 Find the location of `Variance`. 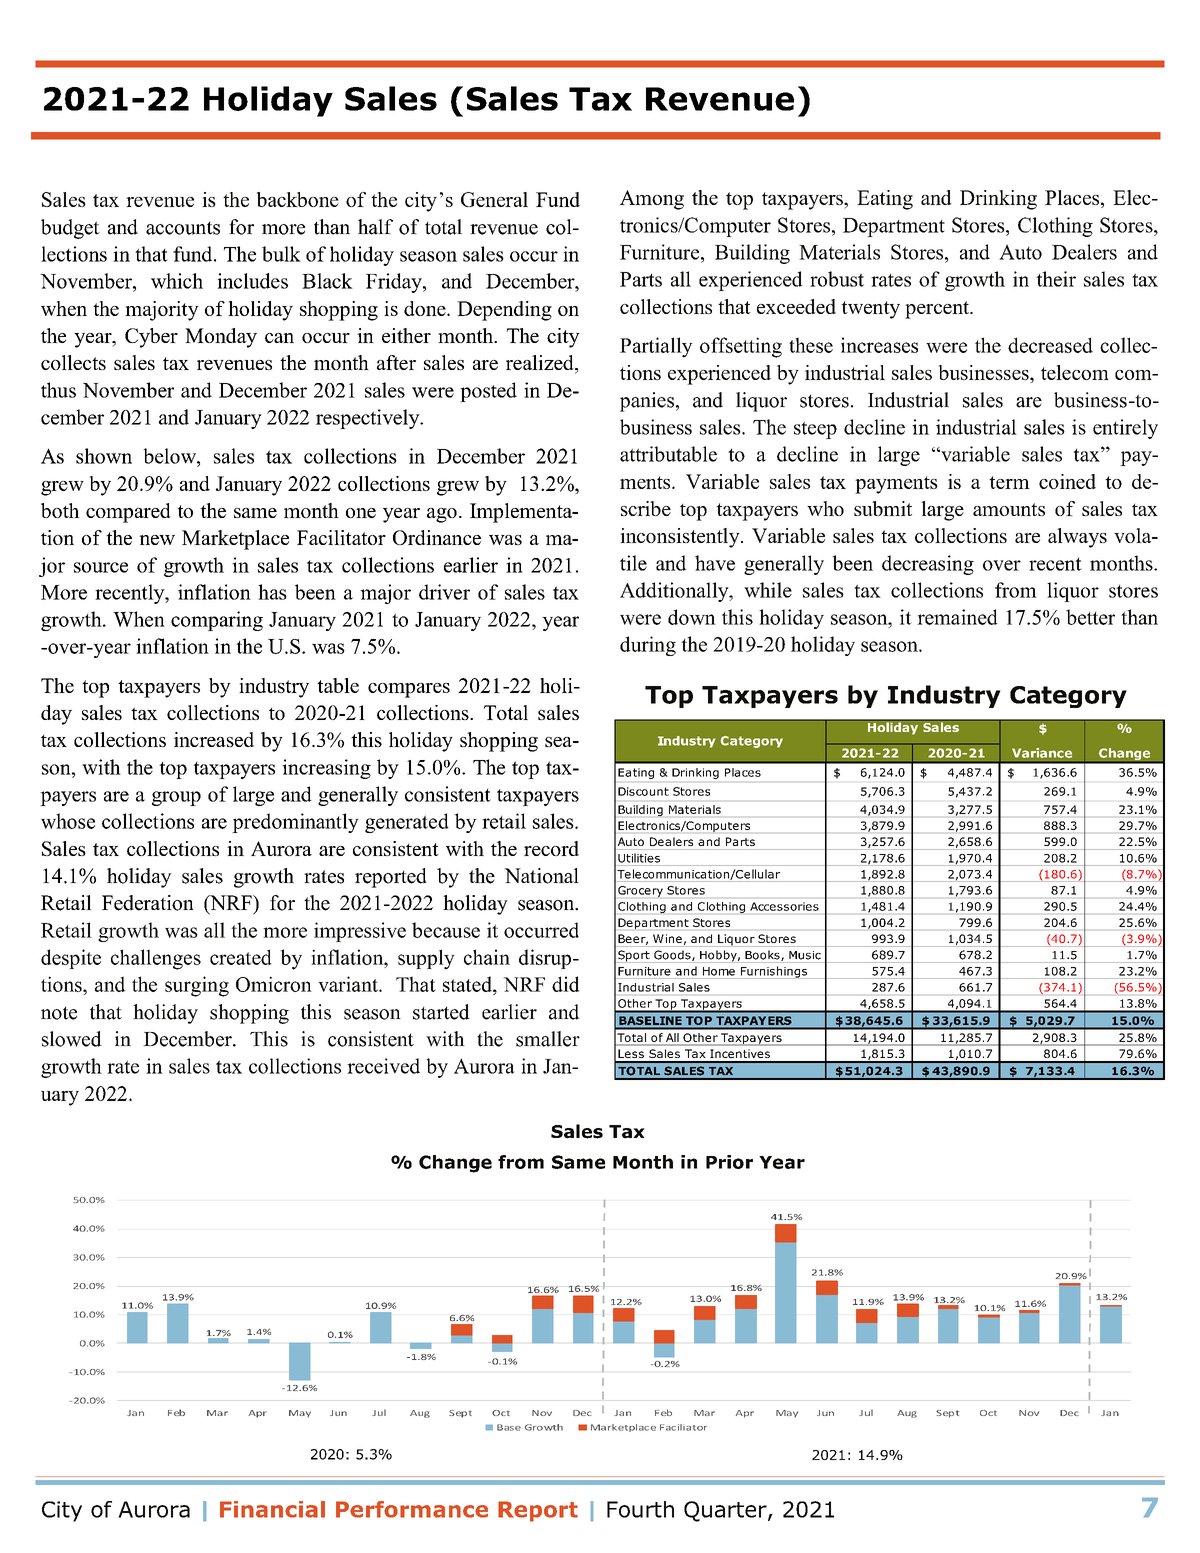

Variance is located at coordinates (1042, 753).
